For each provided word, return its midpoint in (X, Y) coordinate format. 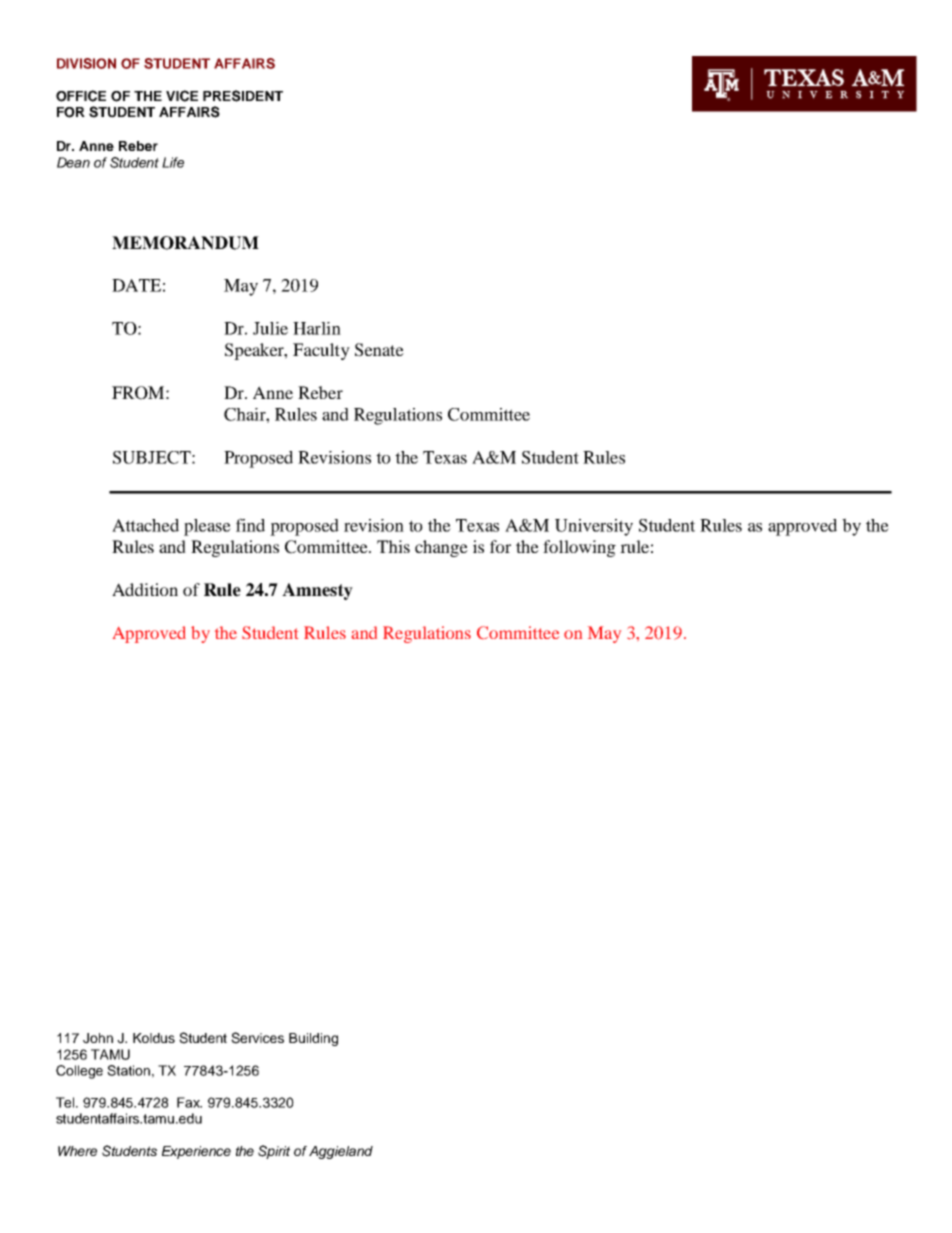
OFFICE (81, 96)
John (98, 1038)
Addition (145, 589)
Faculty (321, 351)
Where (77, 1151)
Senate (379, 350)
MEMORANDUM (185, 243)
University (594, 527)
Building (313, 1039)
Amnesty (317, 591)
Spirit (274, 1152)
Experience (196, 1152)
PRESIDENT (243, 96)
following (579, 548)
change (441, 548)
